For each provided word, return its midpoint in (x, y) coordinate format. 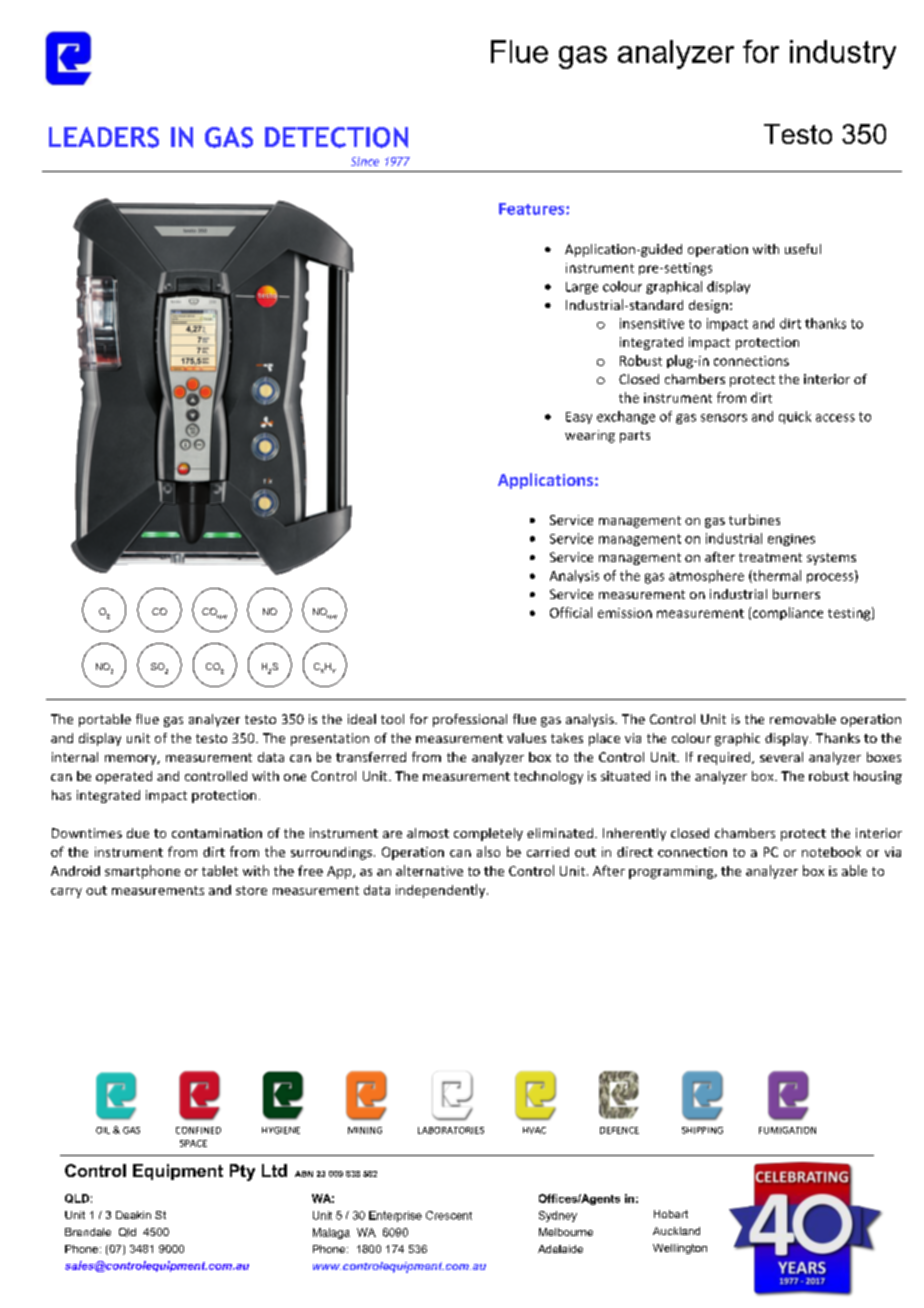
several (781, 757)
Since (365, 161)
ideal (362, 719)
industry (843, 54)
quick (795, 417)
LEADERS (104, 137)
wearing (590, 436)
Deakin (133, 1215)
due (138, 833)
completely (488, 834)
